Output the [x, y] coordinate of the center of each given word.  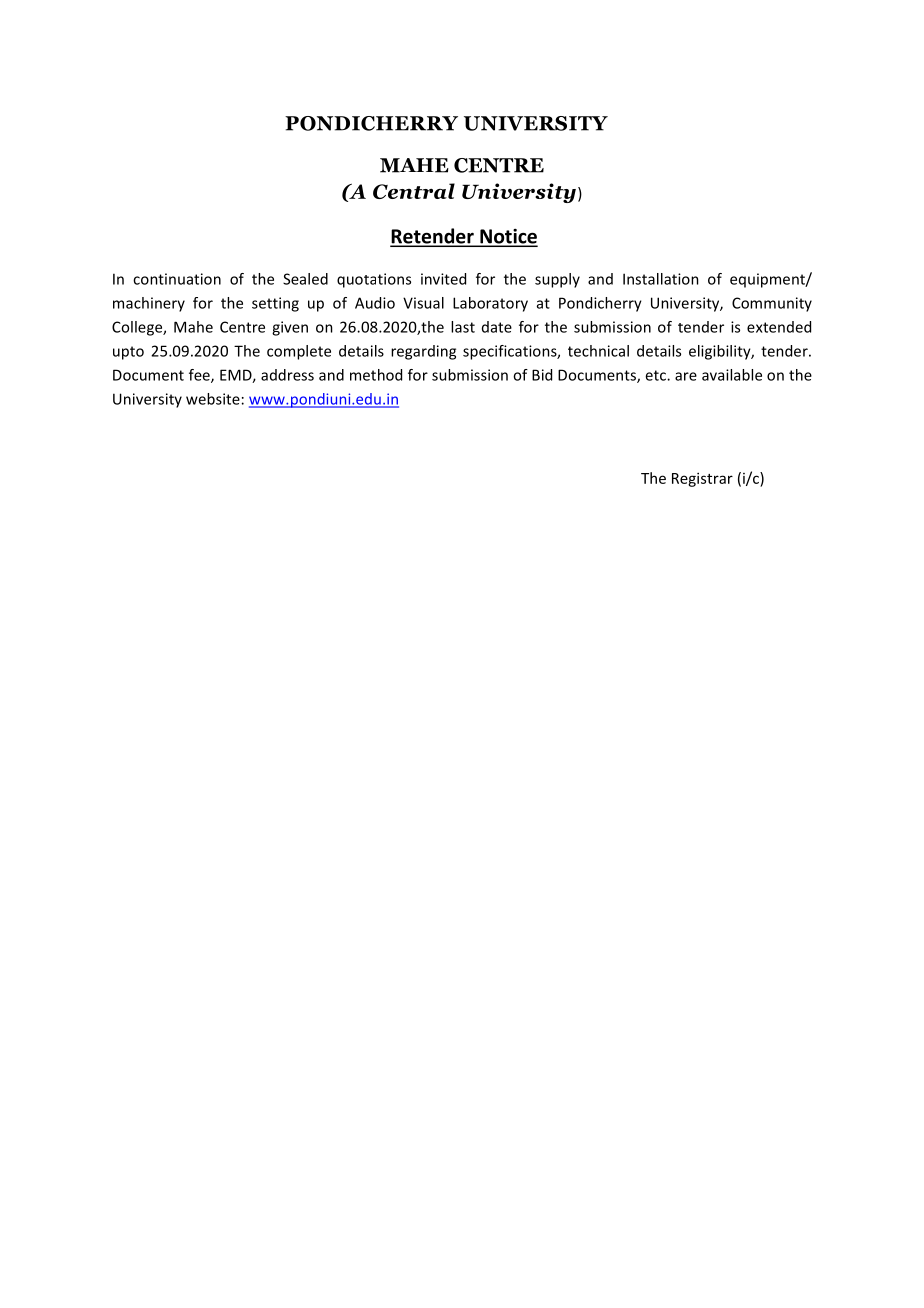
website [213, 399]
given [290, 328]
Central [414, 191]
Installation [661, 279]
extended [779, 327]
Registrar [702, 479]
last [463, 327]
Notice [508, 237]
